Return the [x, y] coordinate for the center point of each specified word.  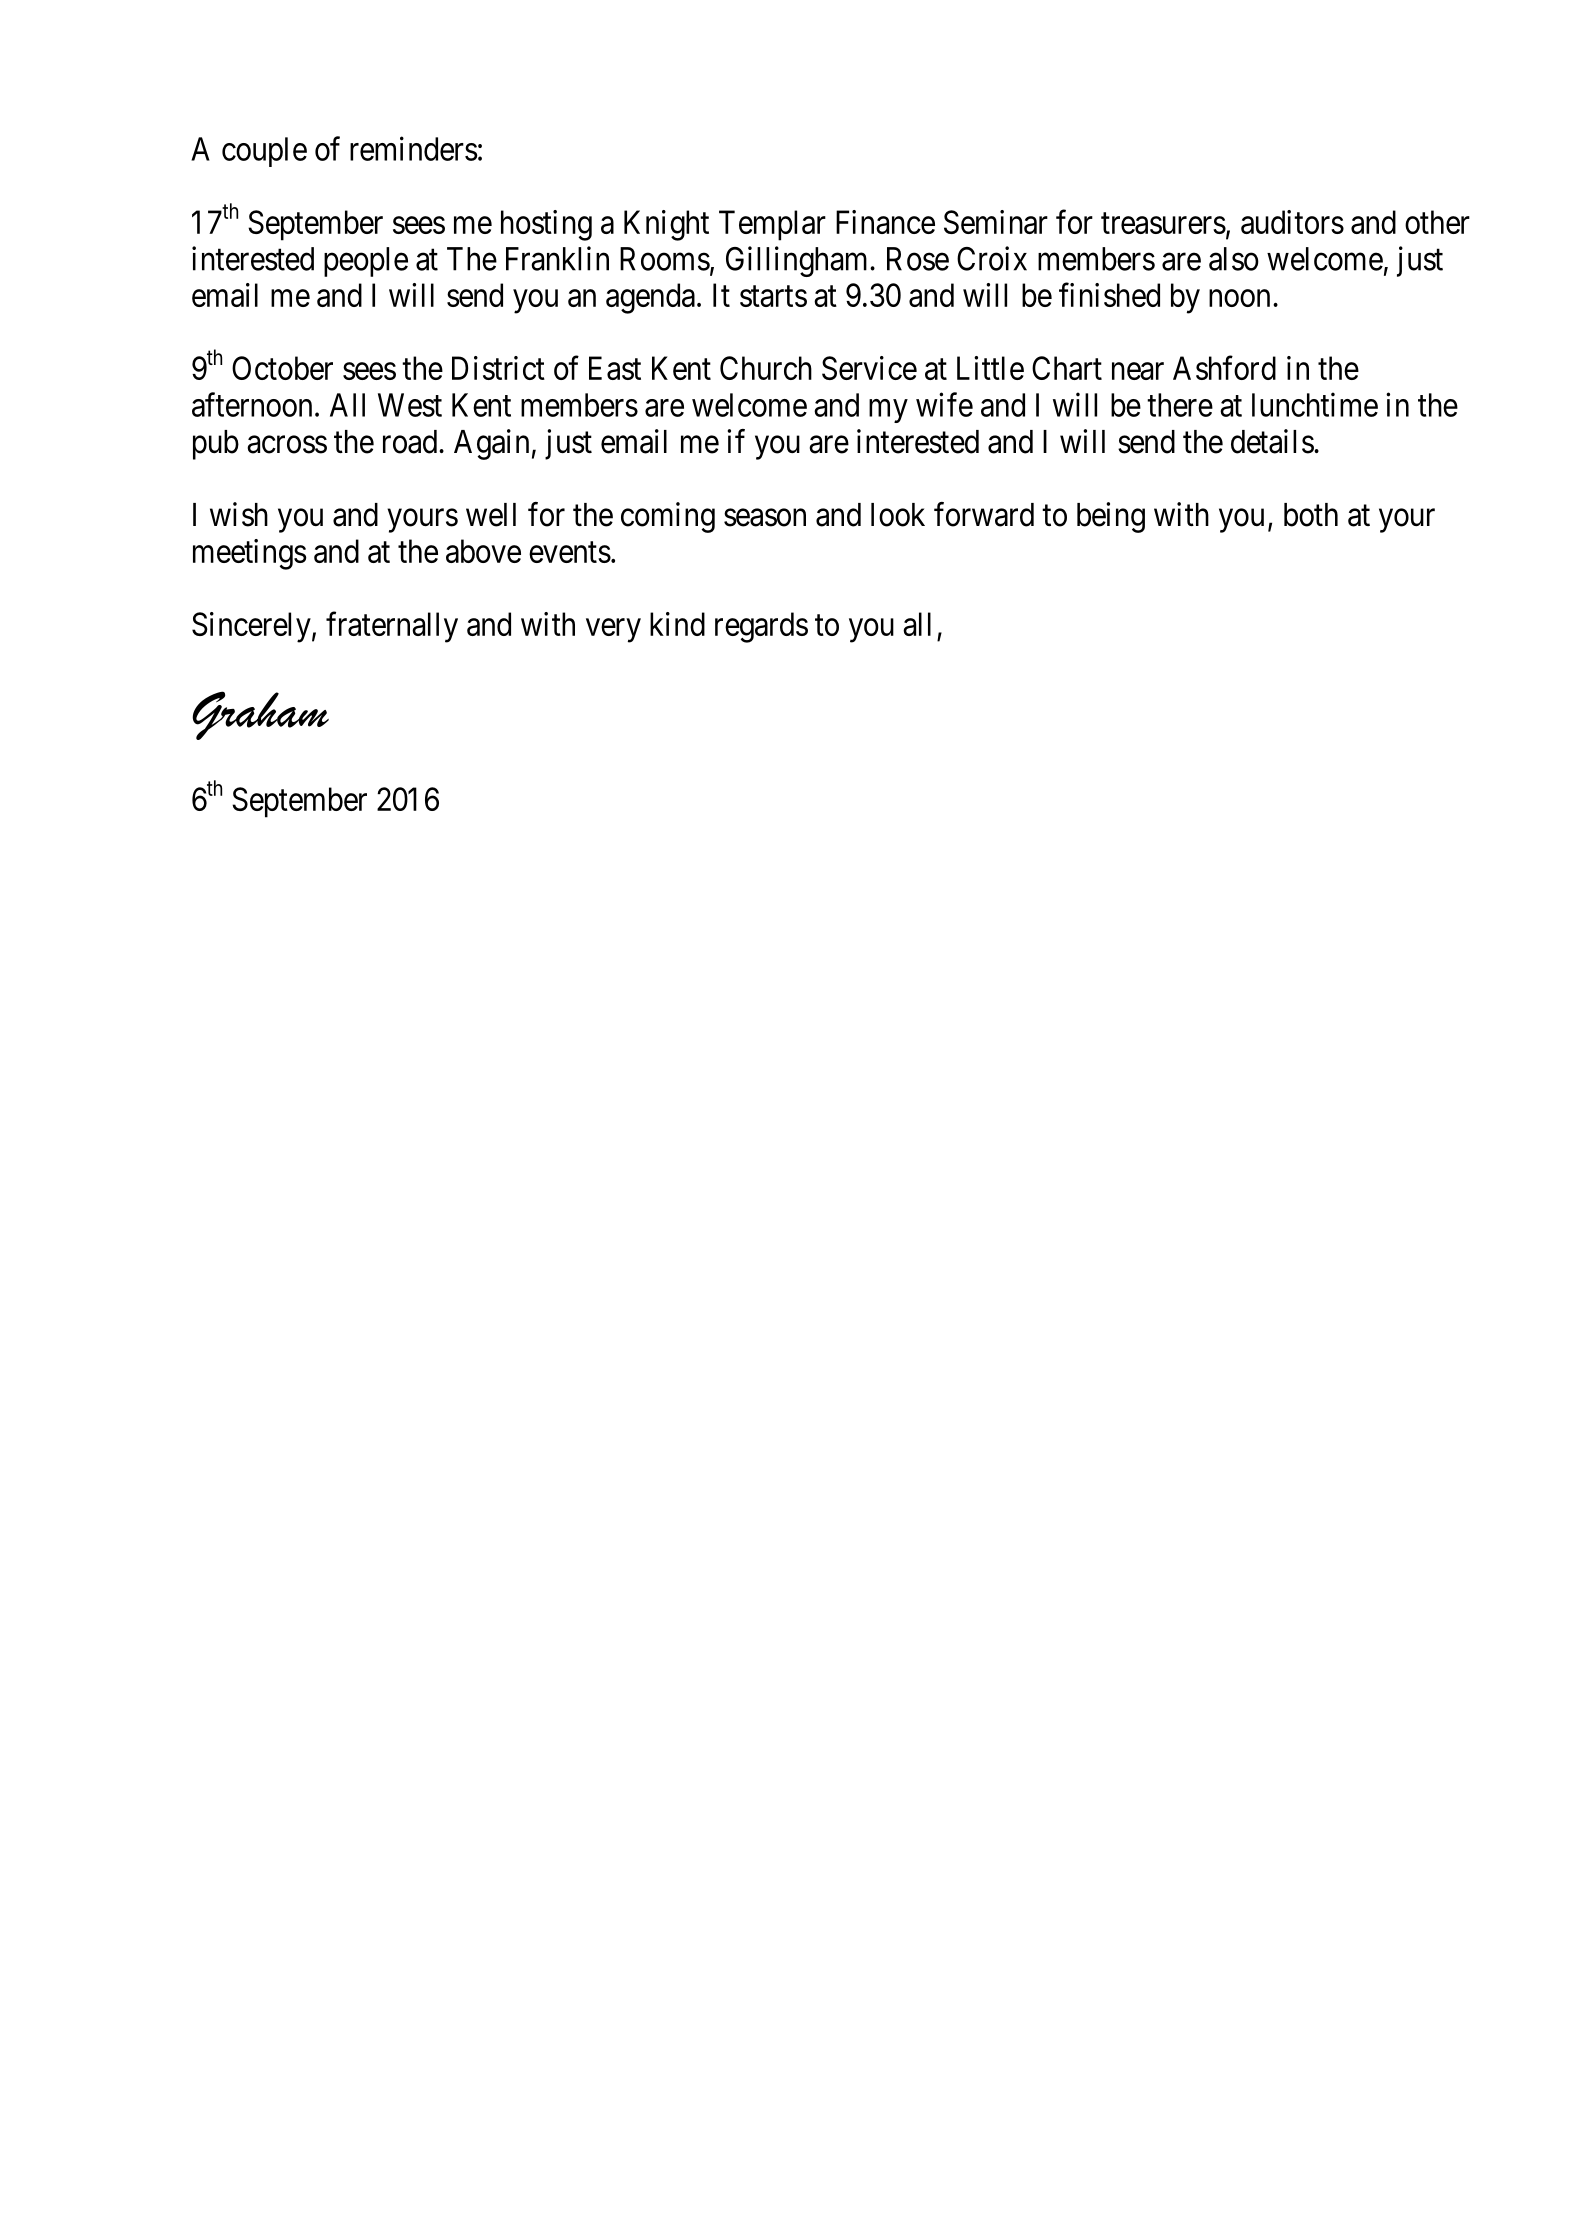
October [282, 368]
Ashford [1224, 368]
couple [264, 152]
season [765, 518]
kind [677, 624]
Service [869, 368]
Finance [885, 222]
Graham [260, 715]
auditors [1292, 222]
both [1311, 515]
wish [239, 514]
